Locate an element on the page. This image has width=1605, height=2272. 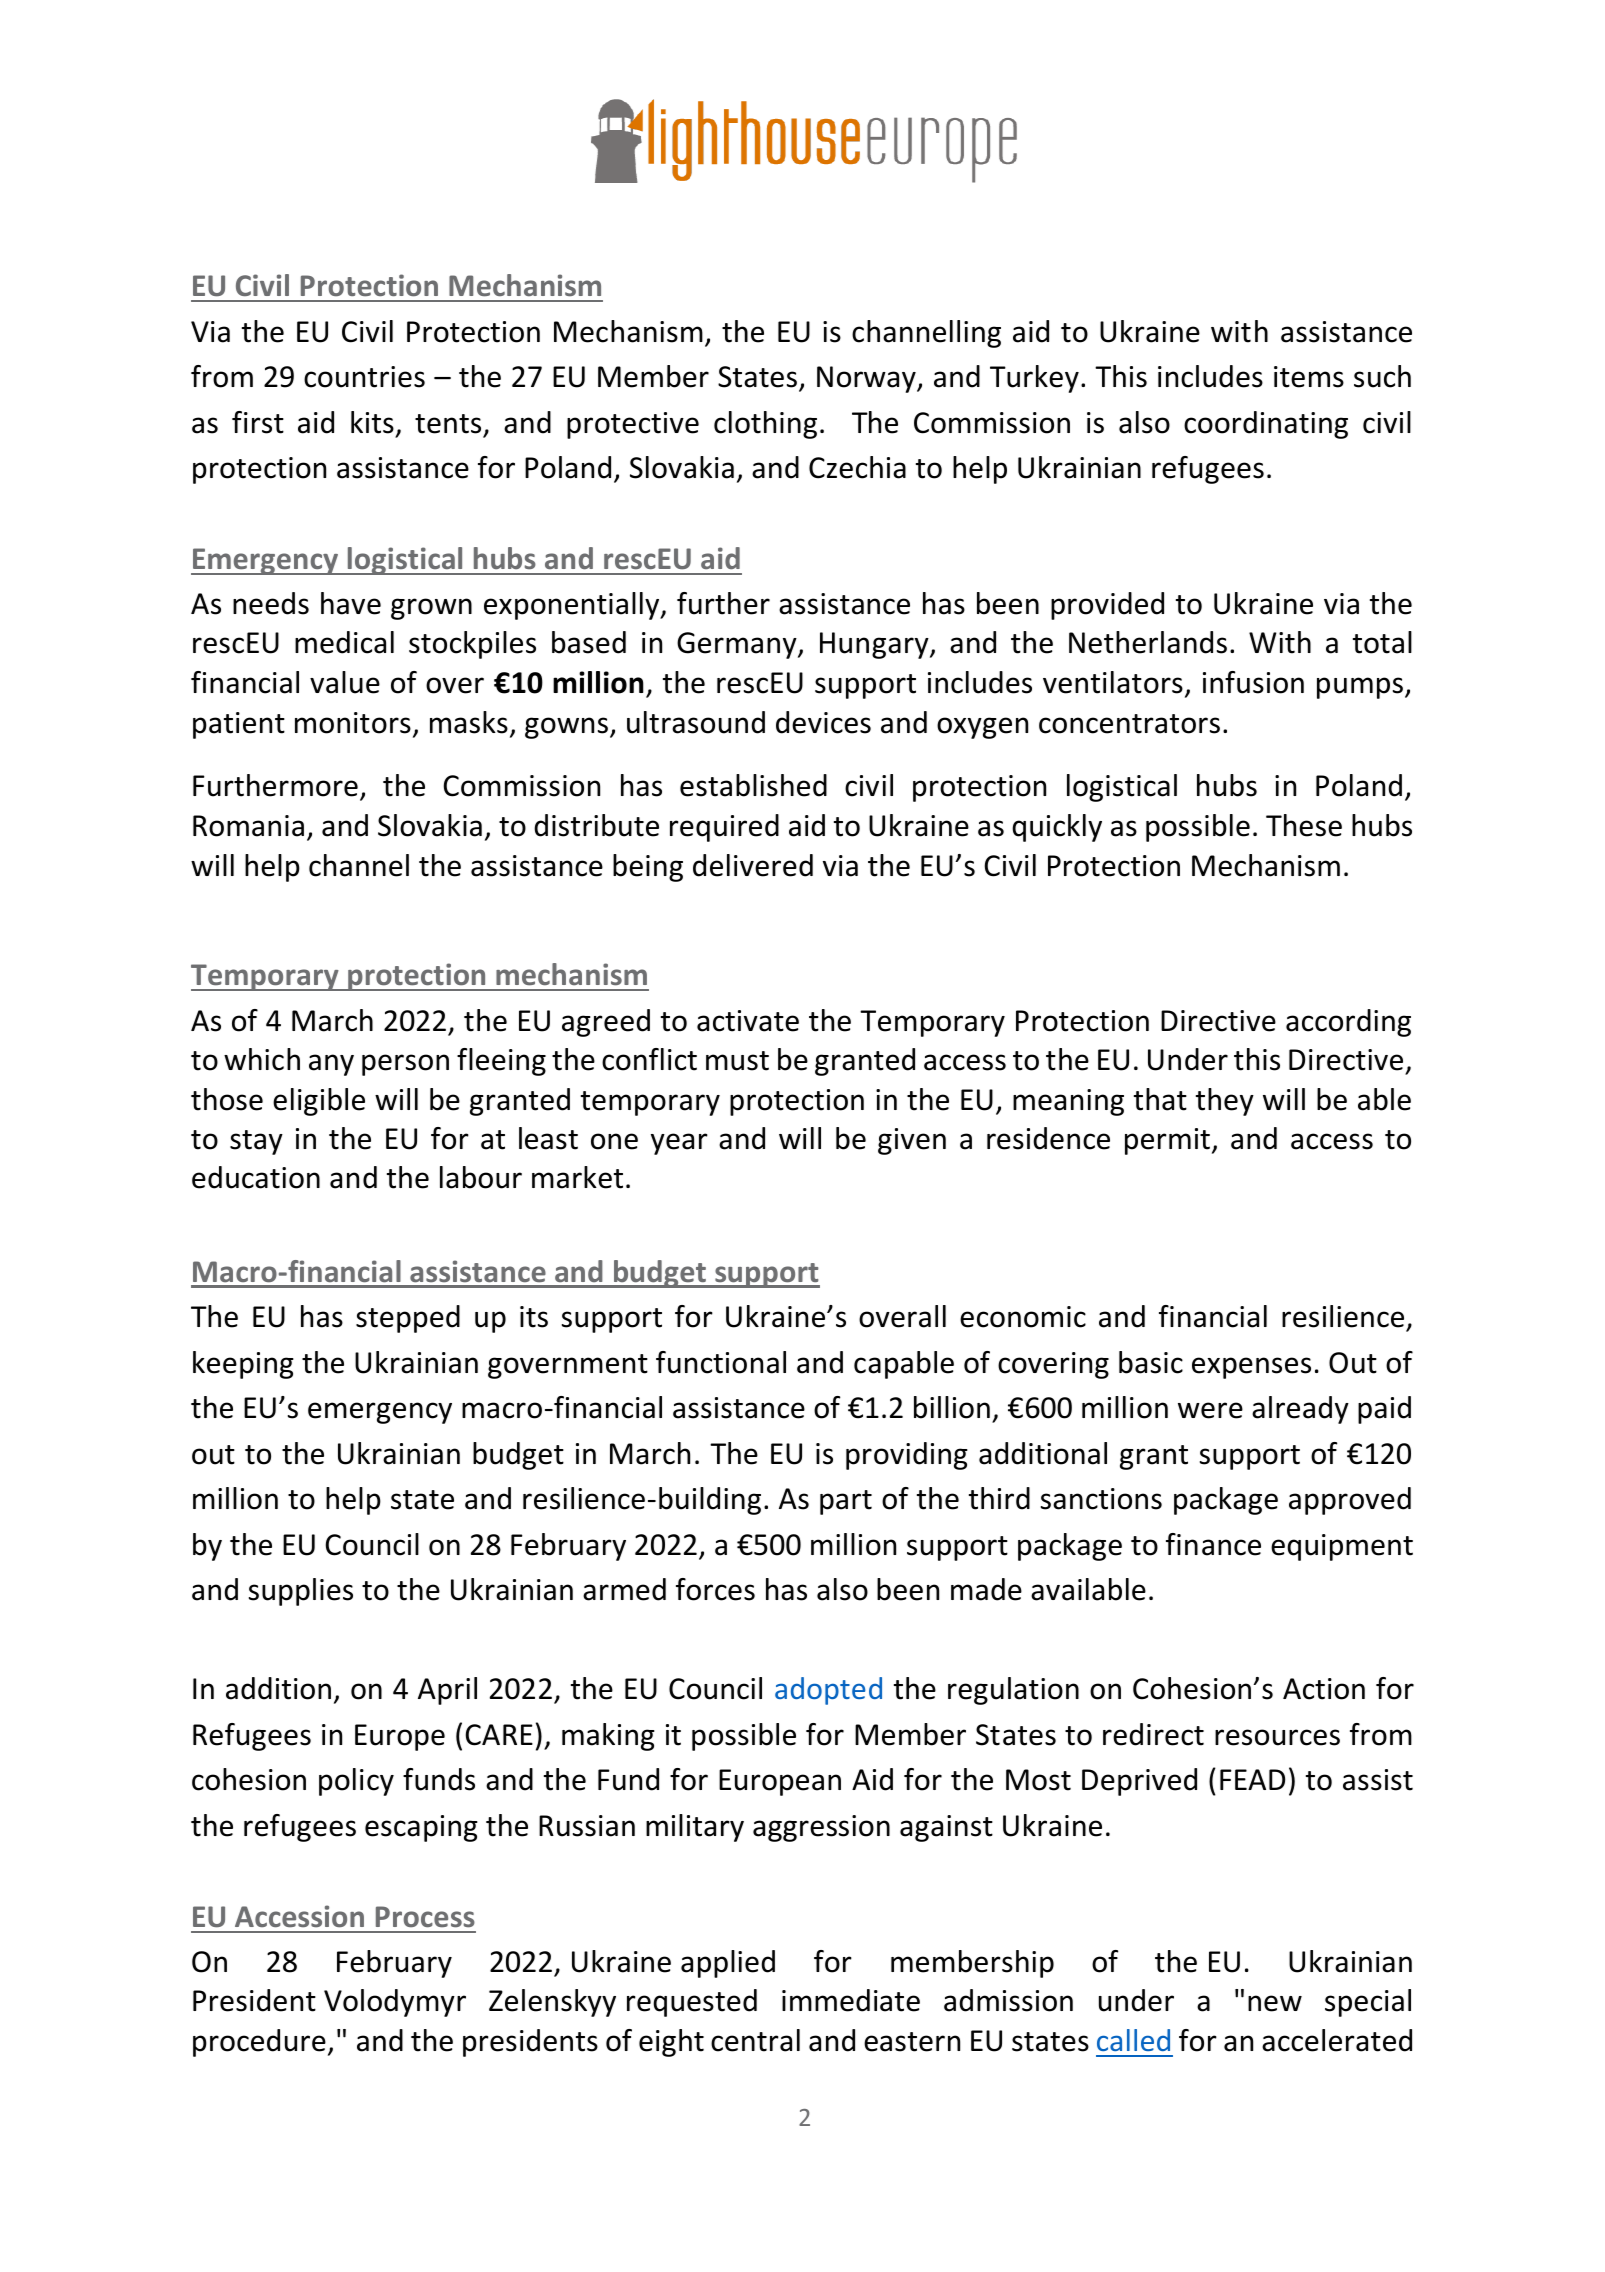
immediate is located at coordinates (851, 2000).
